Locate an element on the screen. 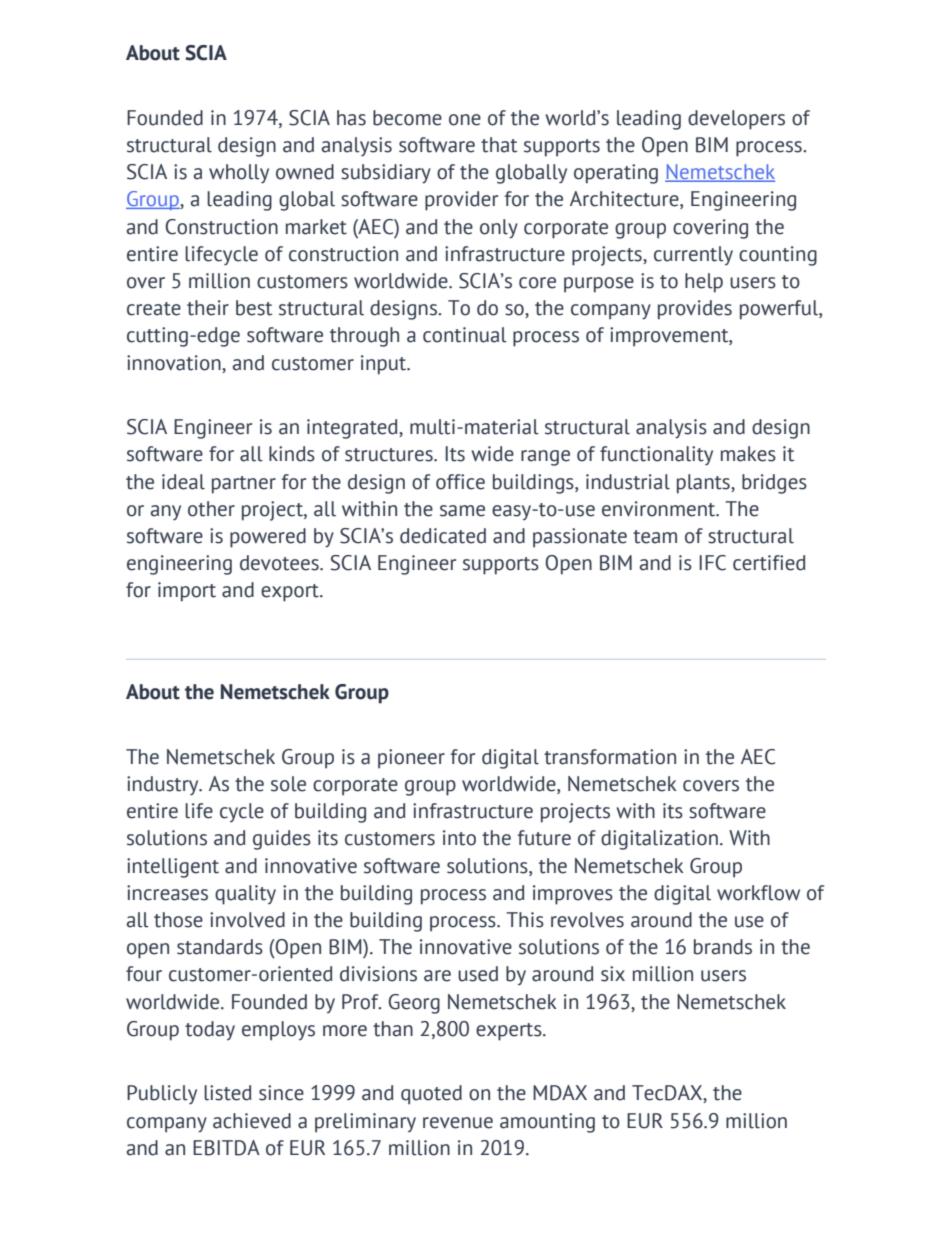 This screenshot has width=952, height=1233. listed is located at coordinates (228, 1093).
